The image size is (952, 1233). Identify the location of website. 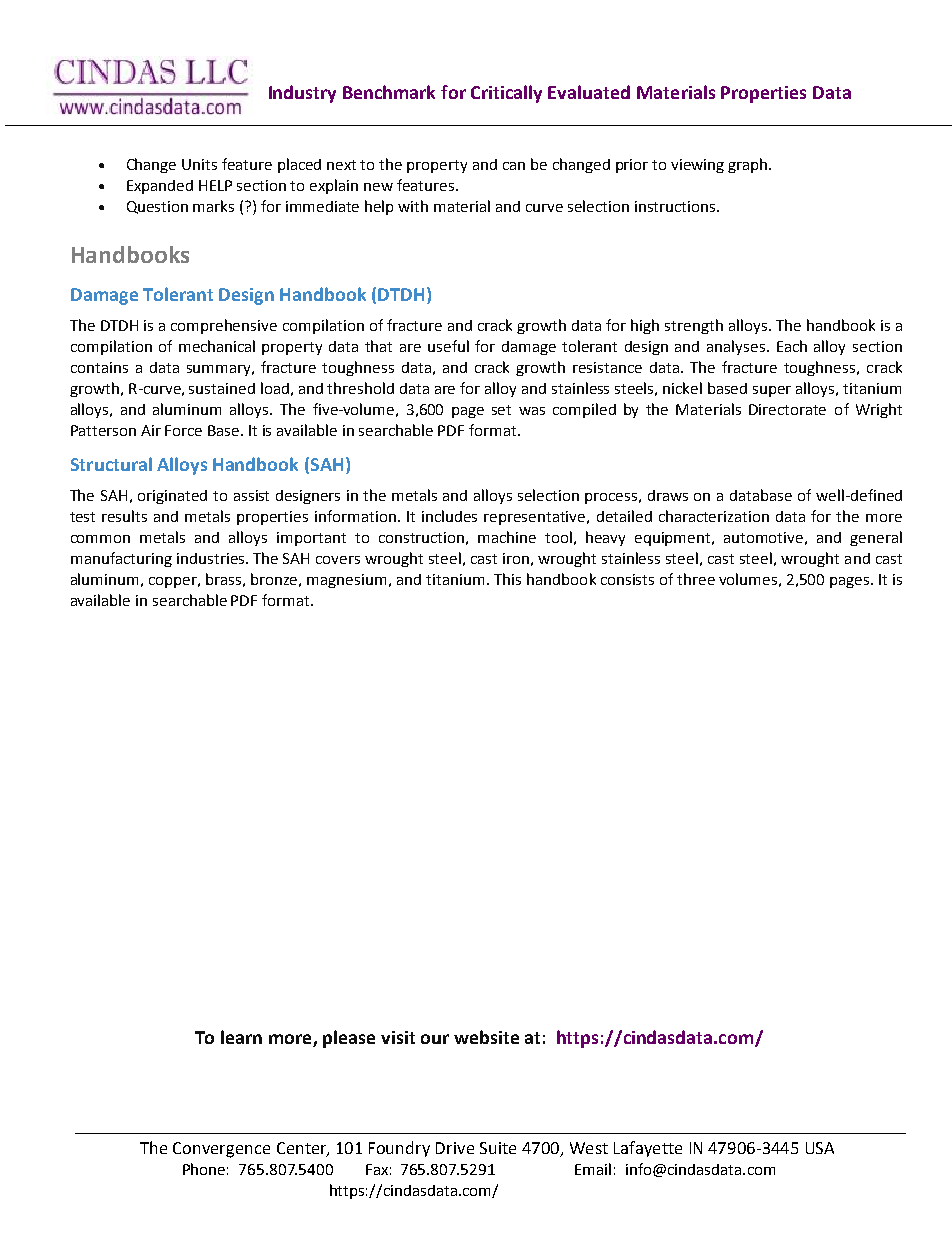
(486, 1037).
